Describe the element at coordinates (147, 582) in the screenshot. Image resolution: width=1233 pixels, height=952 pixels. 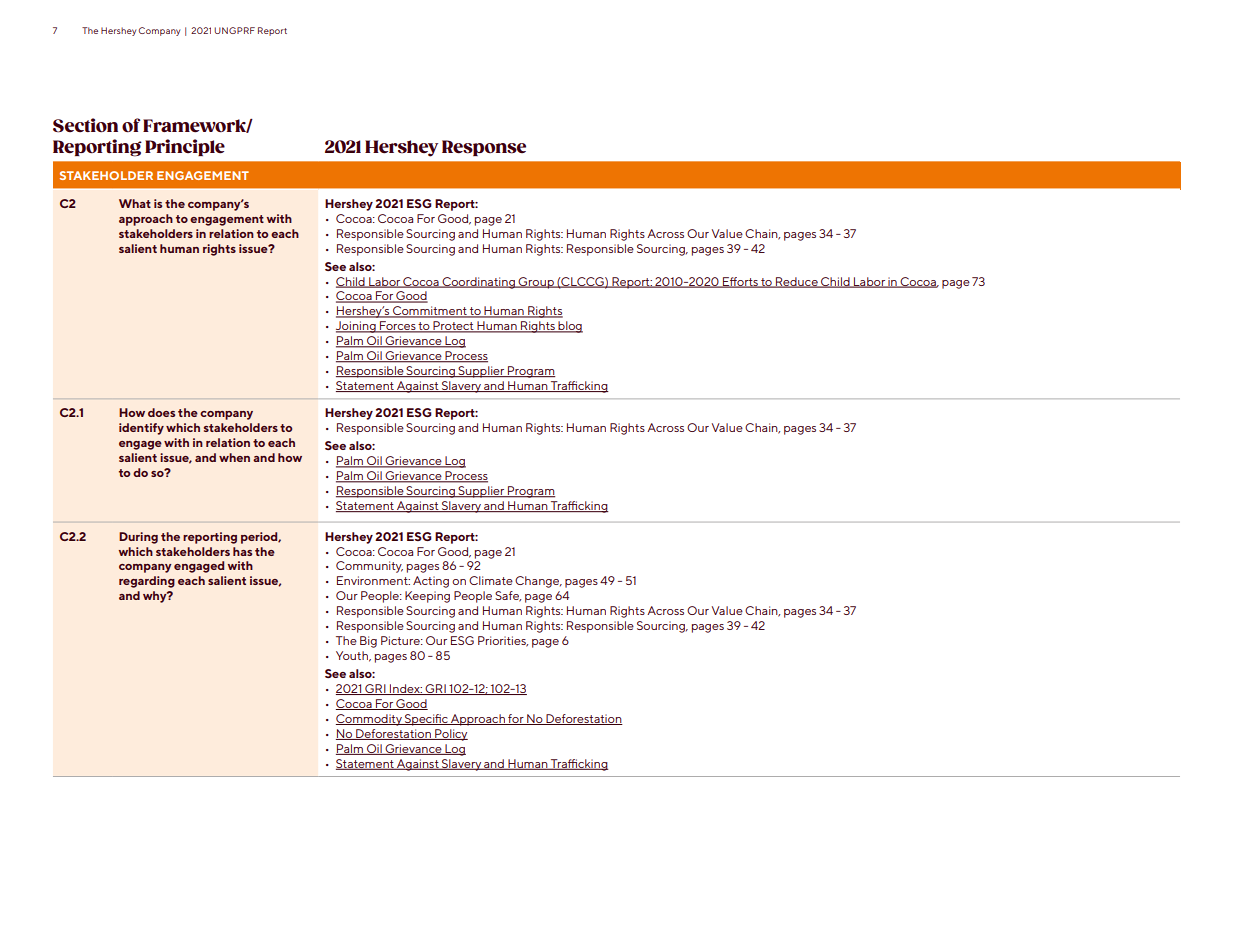
I see `regarding` at that location.
